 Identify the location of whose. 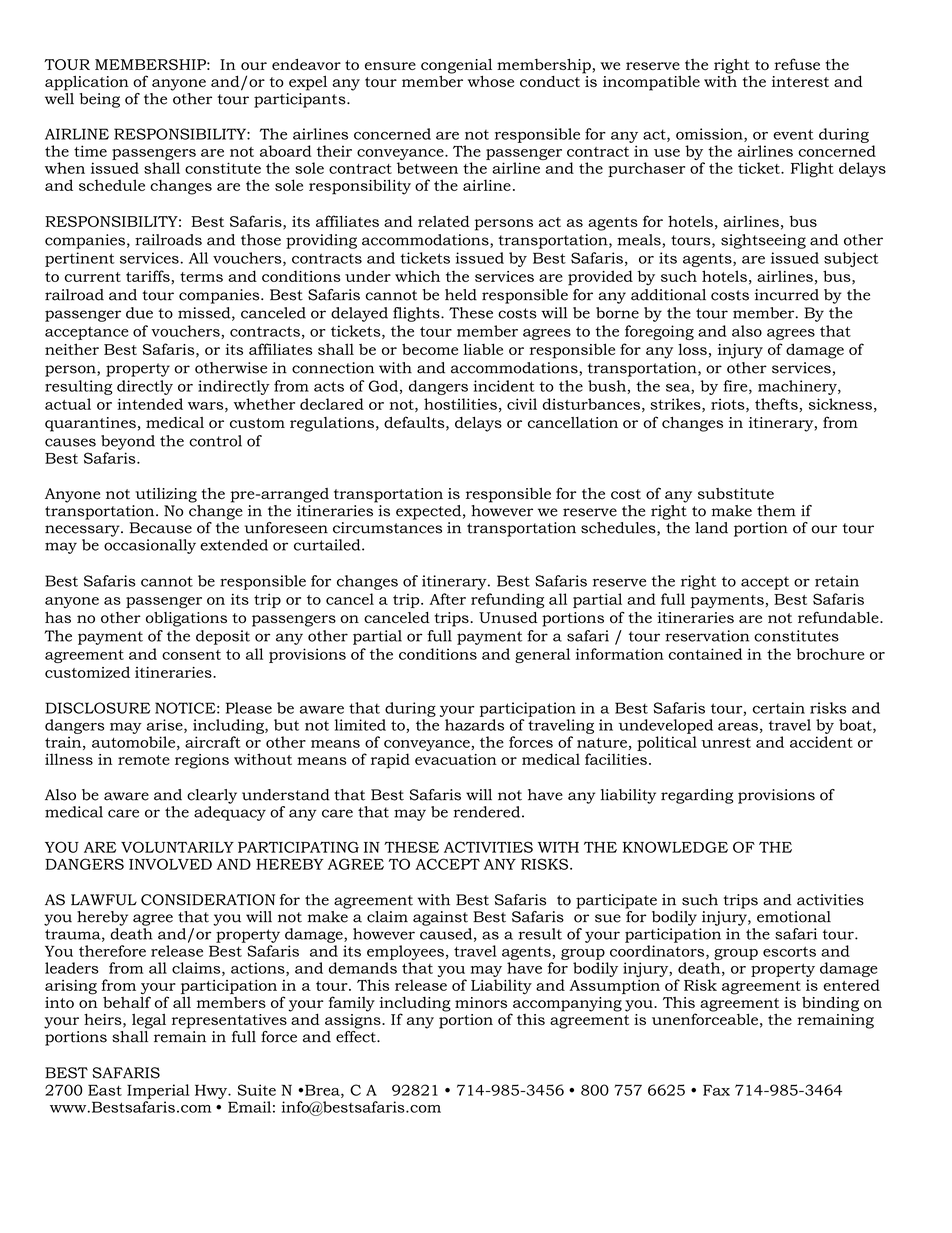
(491, 81).
